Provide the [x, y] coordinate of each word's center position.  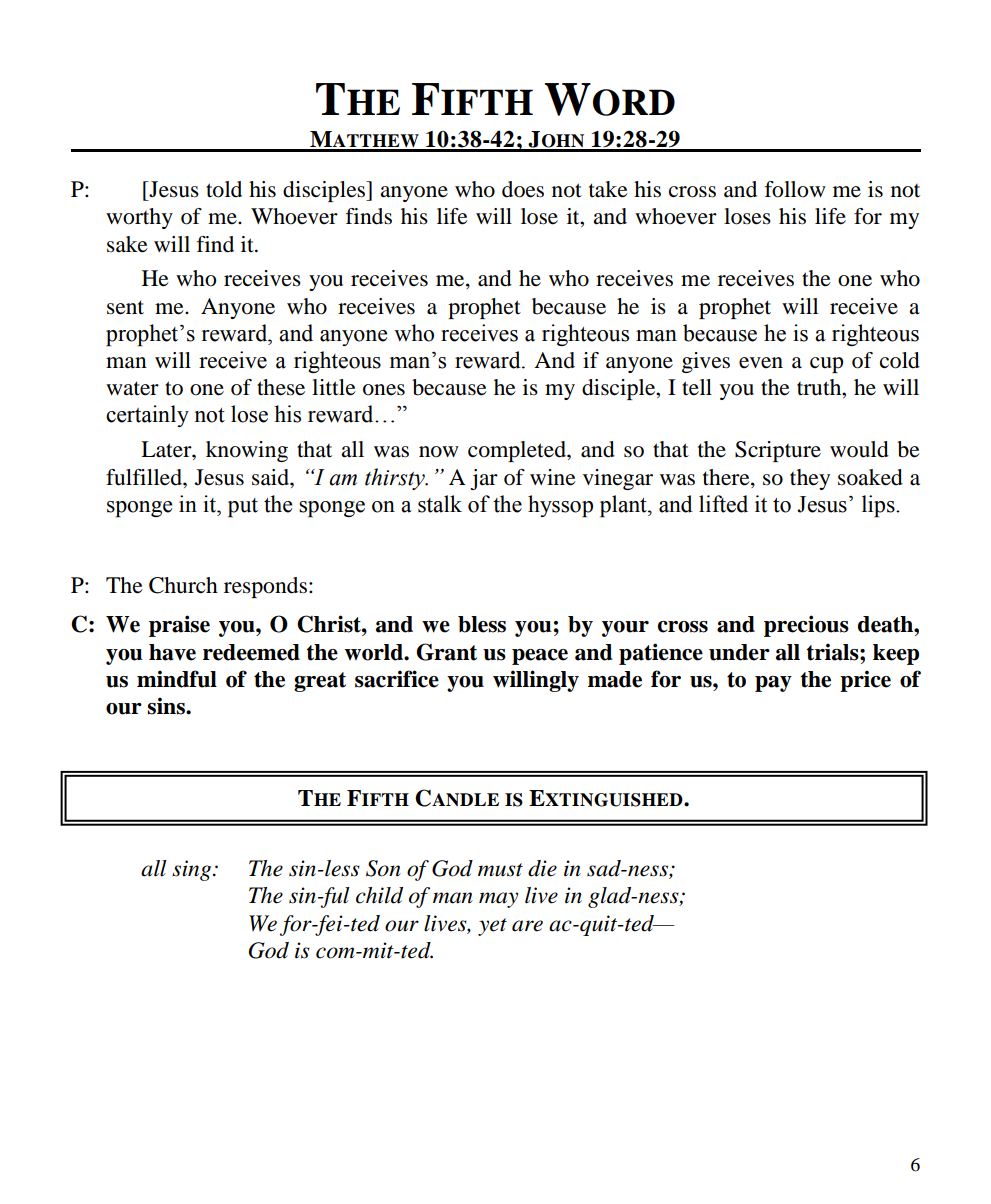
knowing [247, 451]
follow [795, 189]
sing [193, 870]
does [523, 189]
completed [518, 451]
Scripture [778, 451]
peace [540, 657]
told [224, 189]
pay [773, 684]
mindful [177, 679]
